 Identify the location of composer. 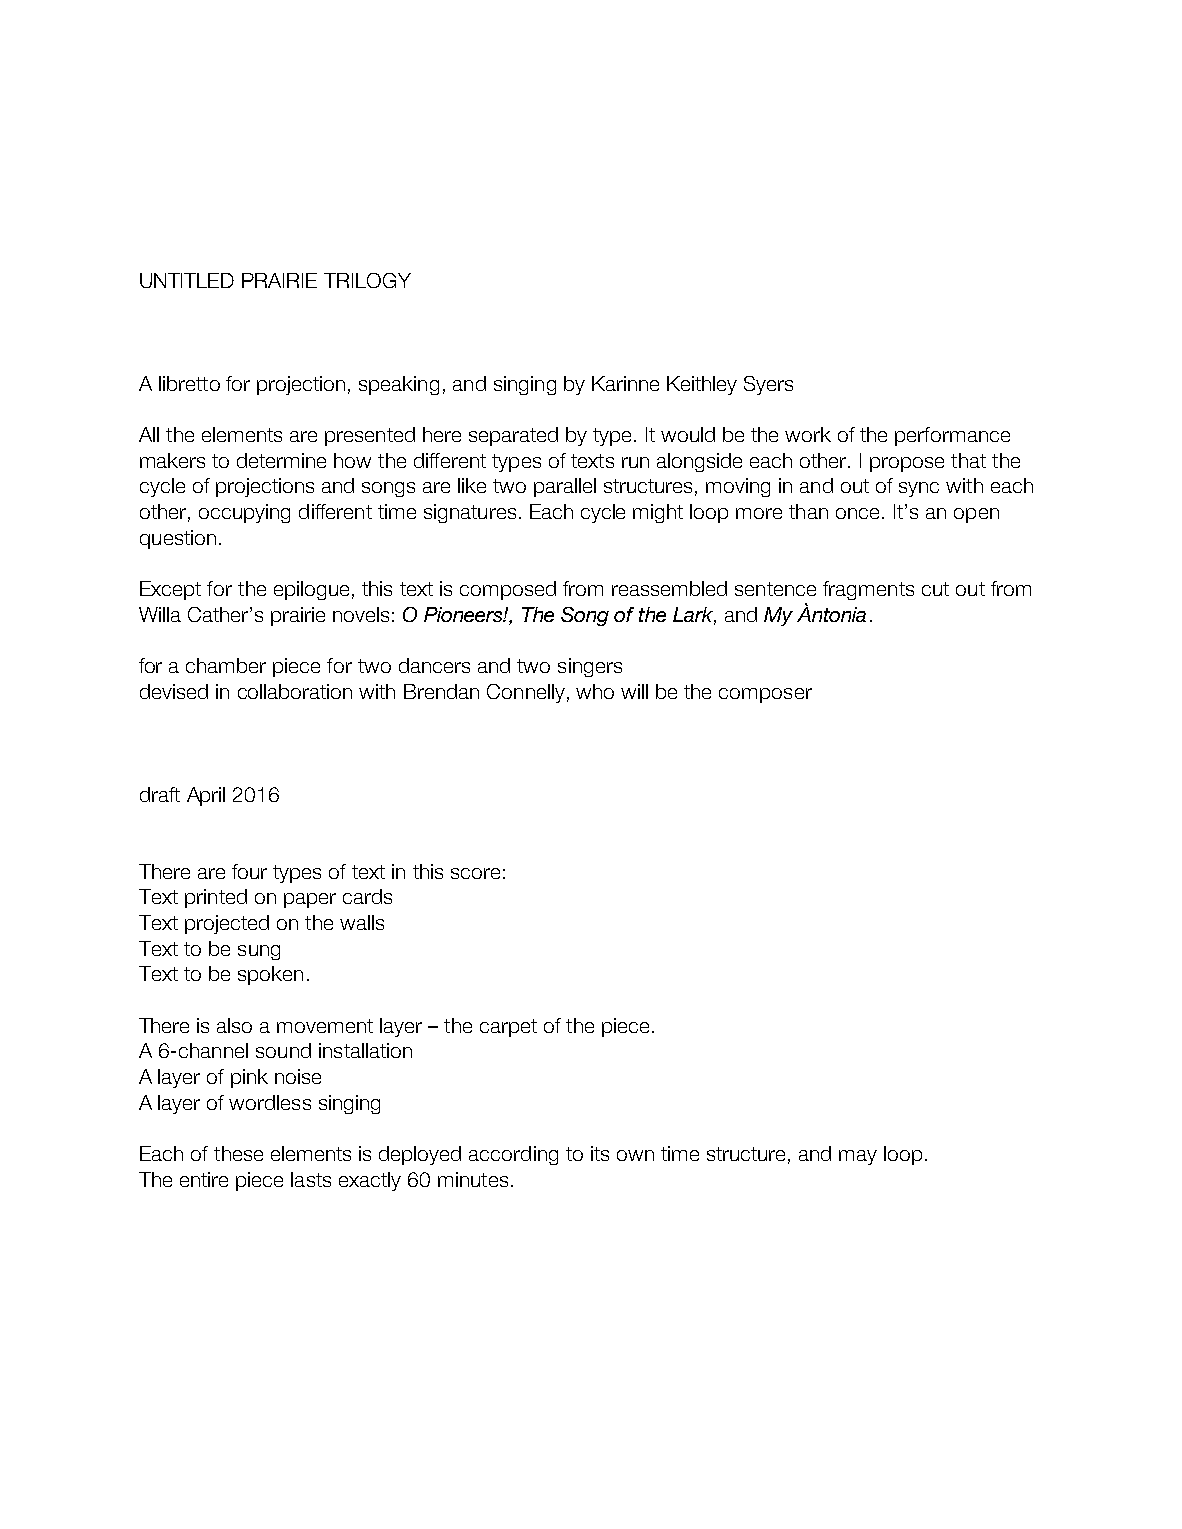
(765, 695).
